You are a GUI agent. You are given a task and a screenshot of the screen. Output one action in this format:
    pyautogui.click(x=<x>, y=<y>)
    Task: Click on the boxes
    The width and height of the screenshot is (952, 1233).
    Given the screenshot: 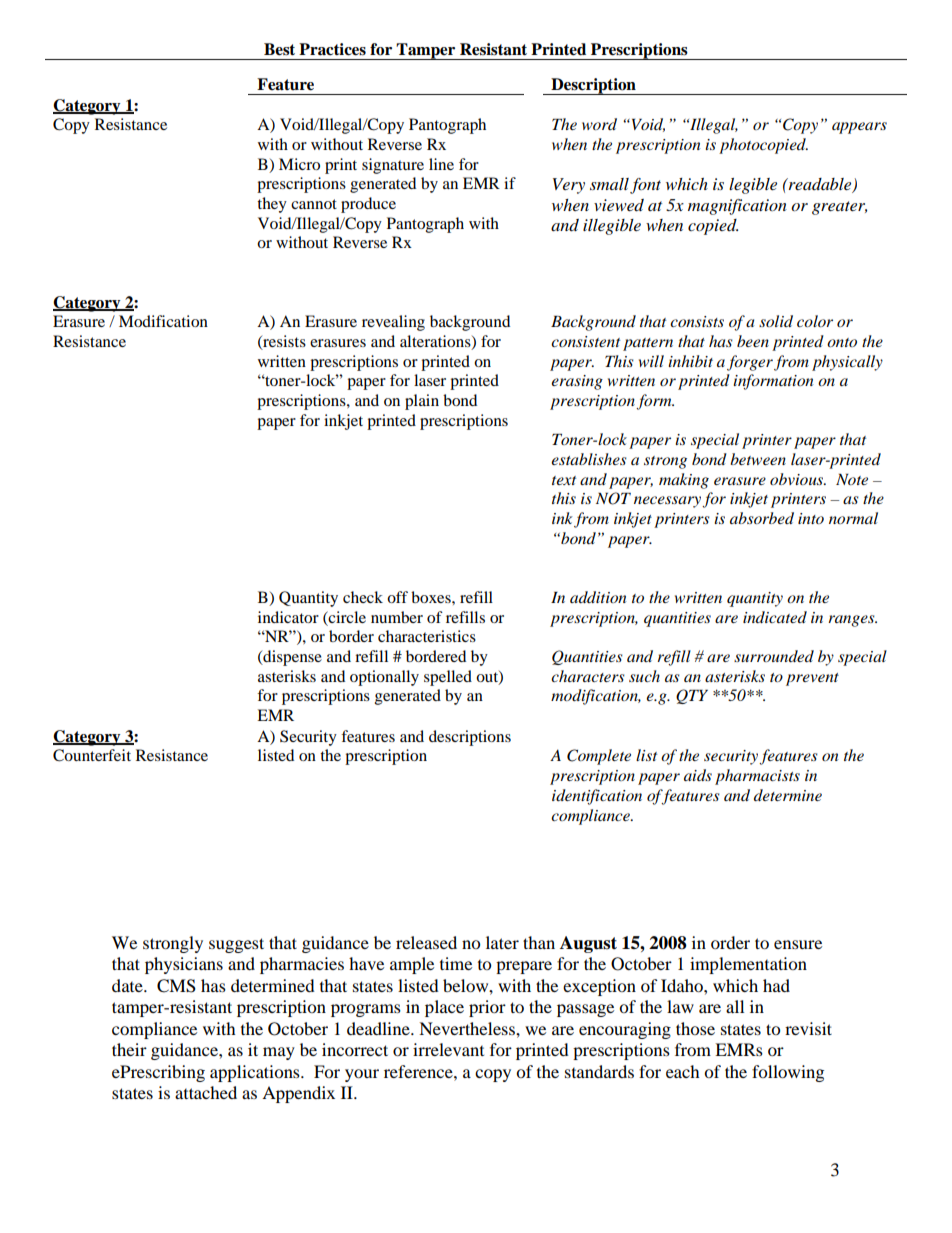 What is the action you would take?
    pyautogui.click(x=432, y=597)
